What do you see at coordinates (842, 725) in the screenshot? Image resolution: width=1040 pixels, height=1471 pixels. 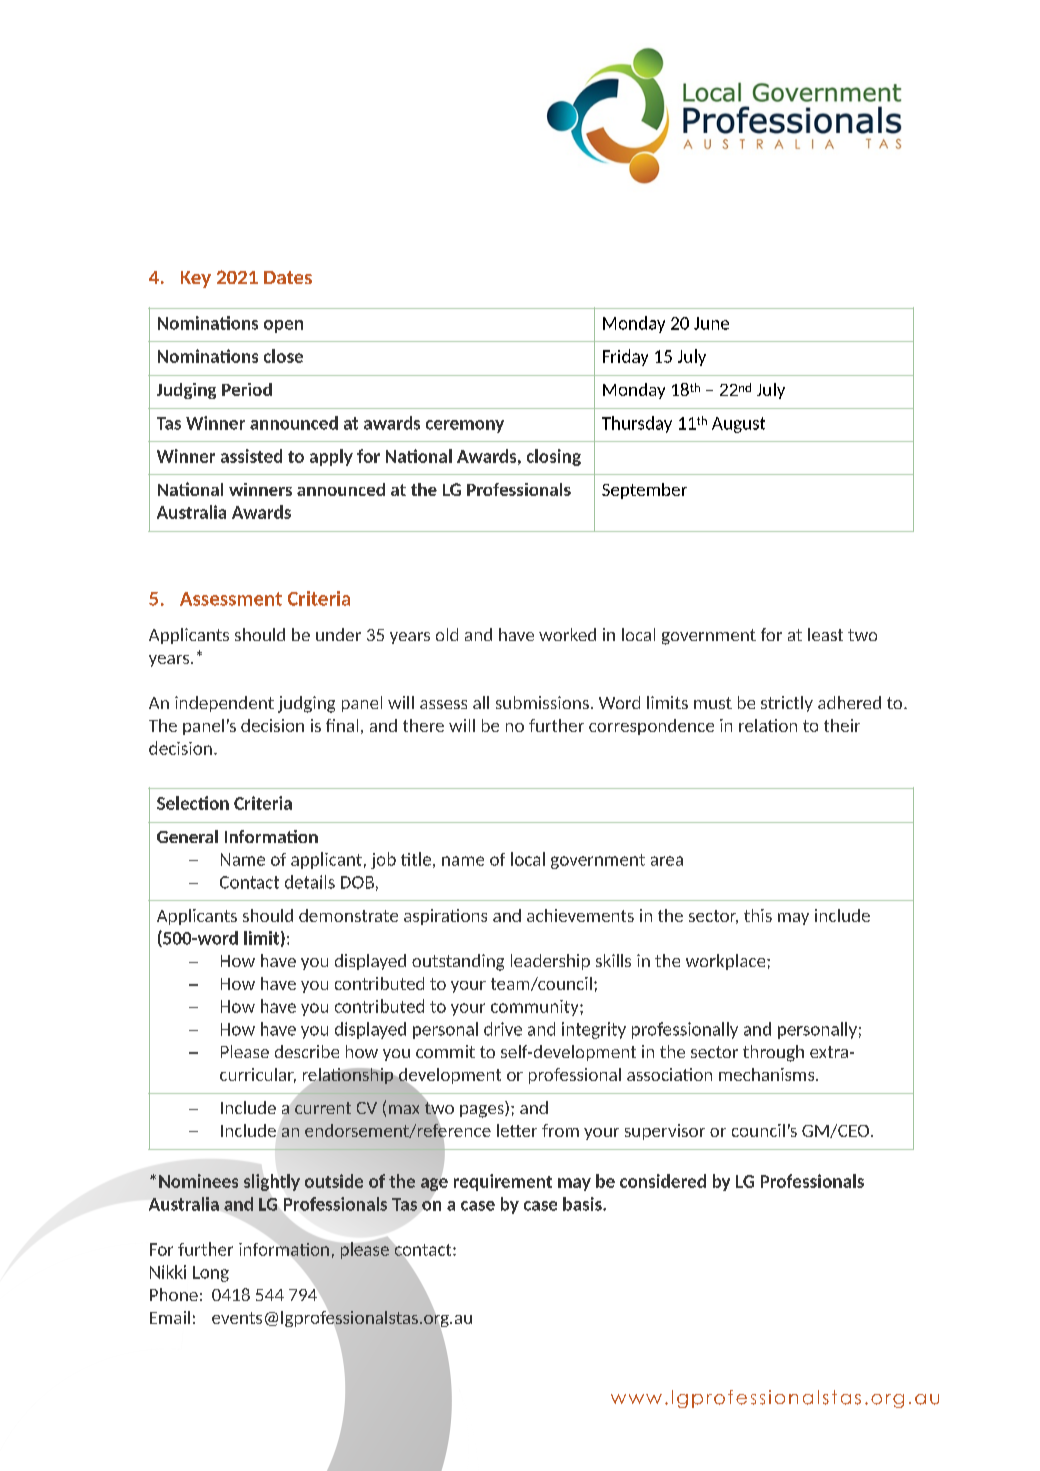 I see `their` at bounding box center [842, 725].
